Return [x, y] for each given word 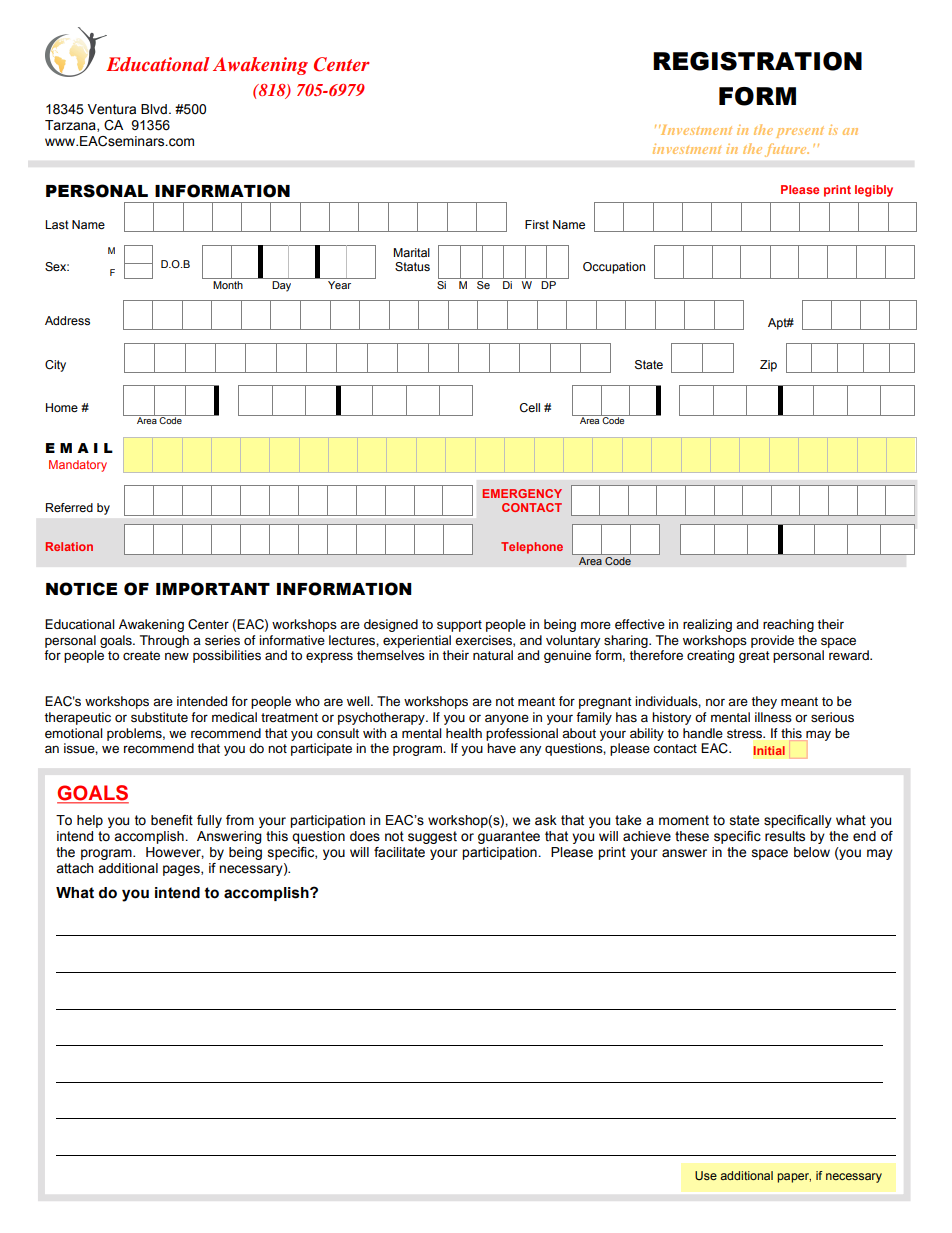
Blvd [154, 109]
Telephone [532, 548]
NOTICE [81, 589]
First [537, 224]
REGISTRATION [757, 61]
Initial [769, 750]
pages [182, 870]
